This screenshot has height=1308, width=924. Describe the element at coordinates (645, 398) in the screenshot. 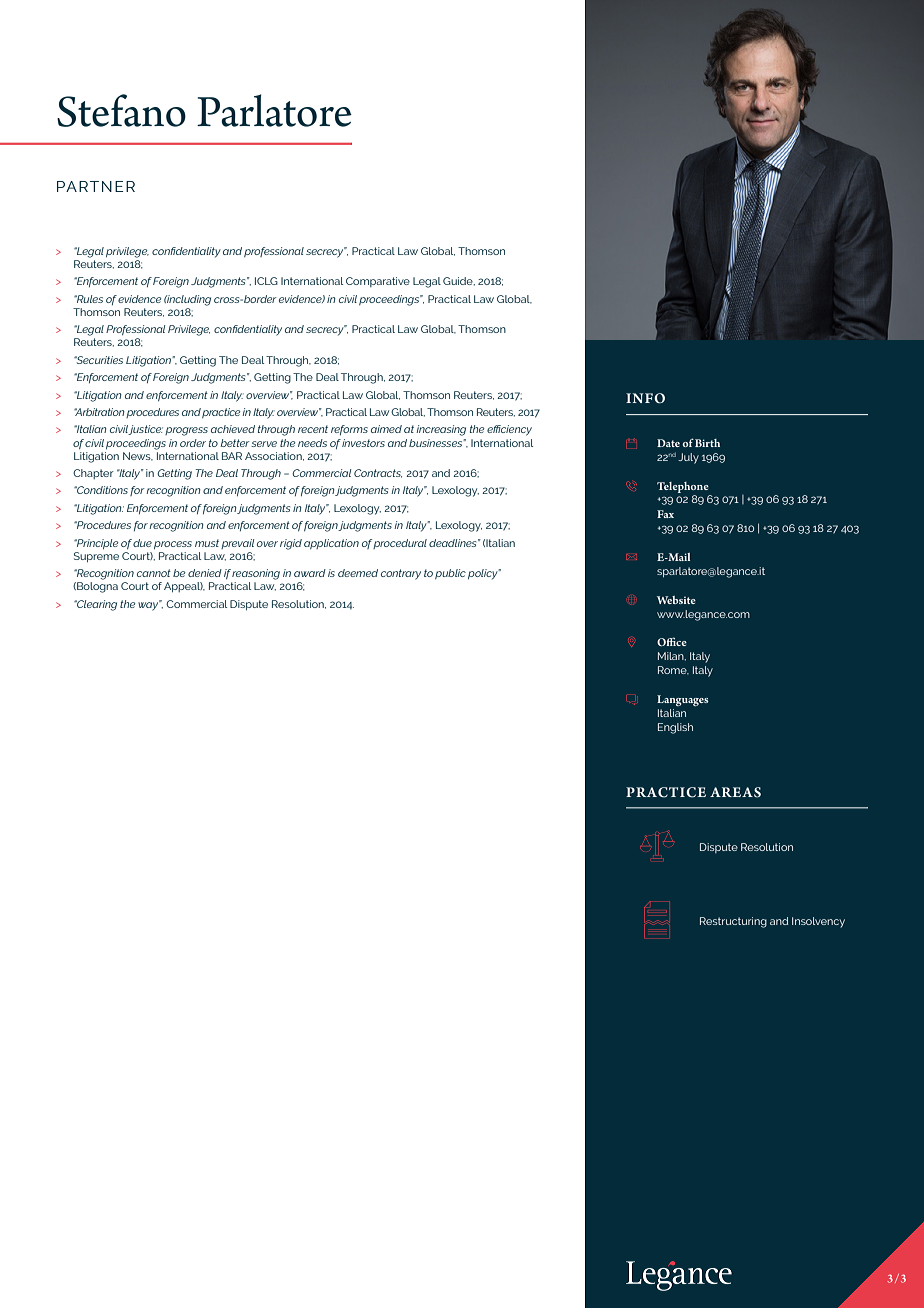

I see `INFO` at that location.
